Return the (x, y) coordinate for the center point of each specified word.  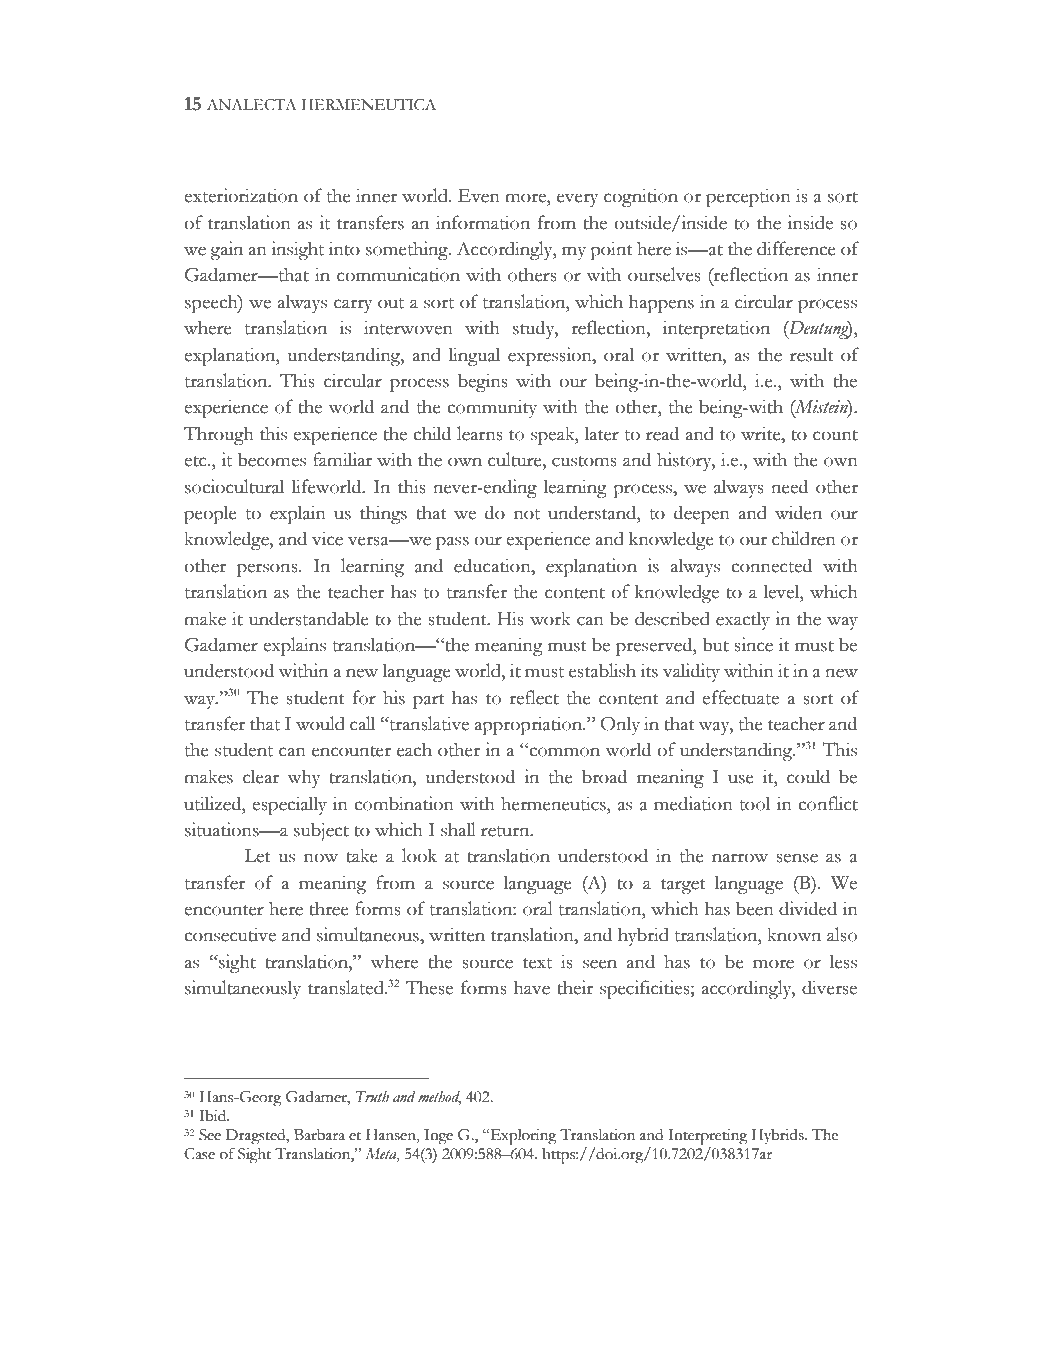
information (483, 222)
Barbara (319, 1135)
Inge (438, 1137)
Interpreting (707, 1137)
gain (226, 250)
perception (748, 197)
